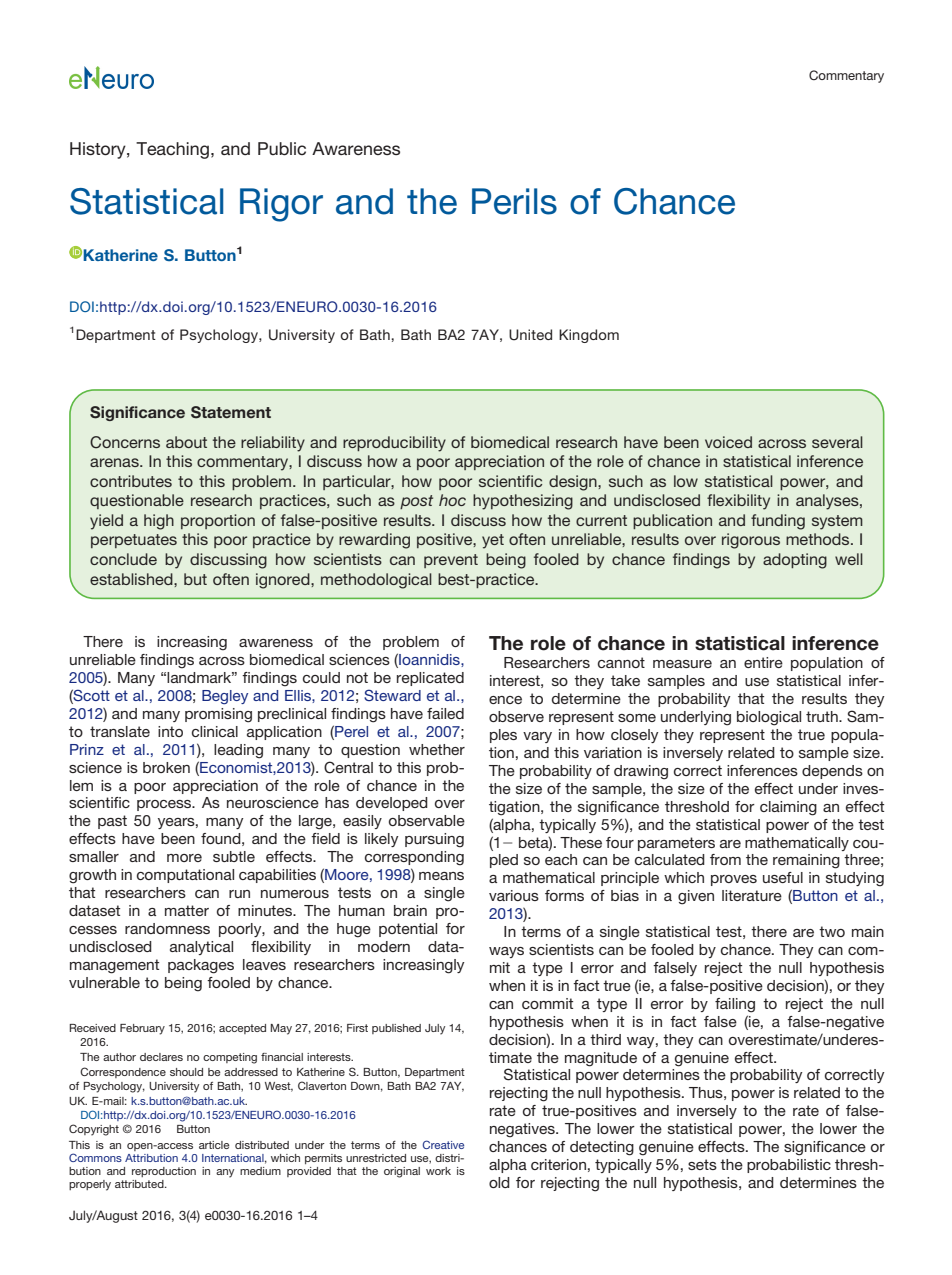 Image resolution: width=952 pixels, height=1275 pixels. I want to click on Creative, so click(443, 1144).
